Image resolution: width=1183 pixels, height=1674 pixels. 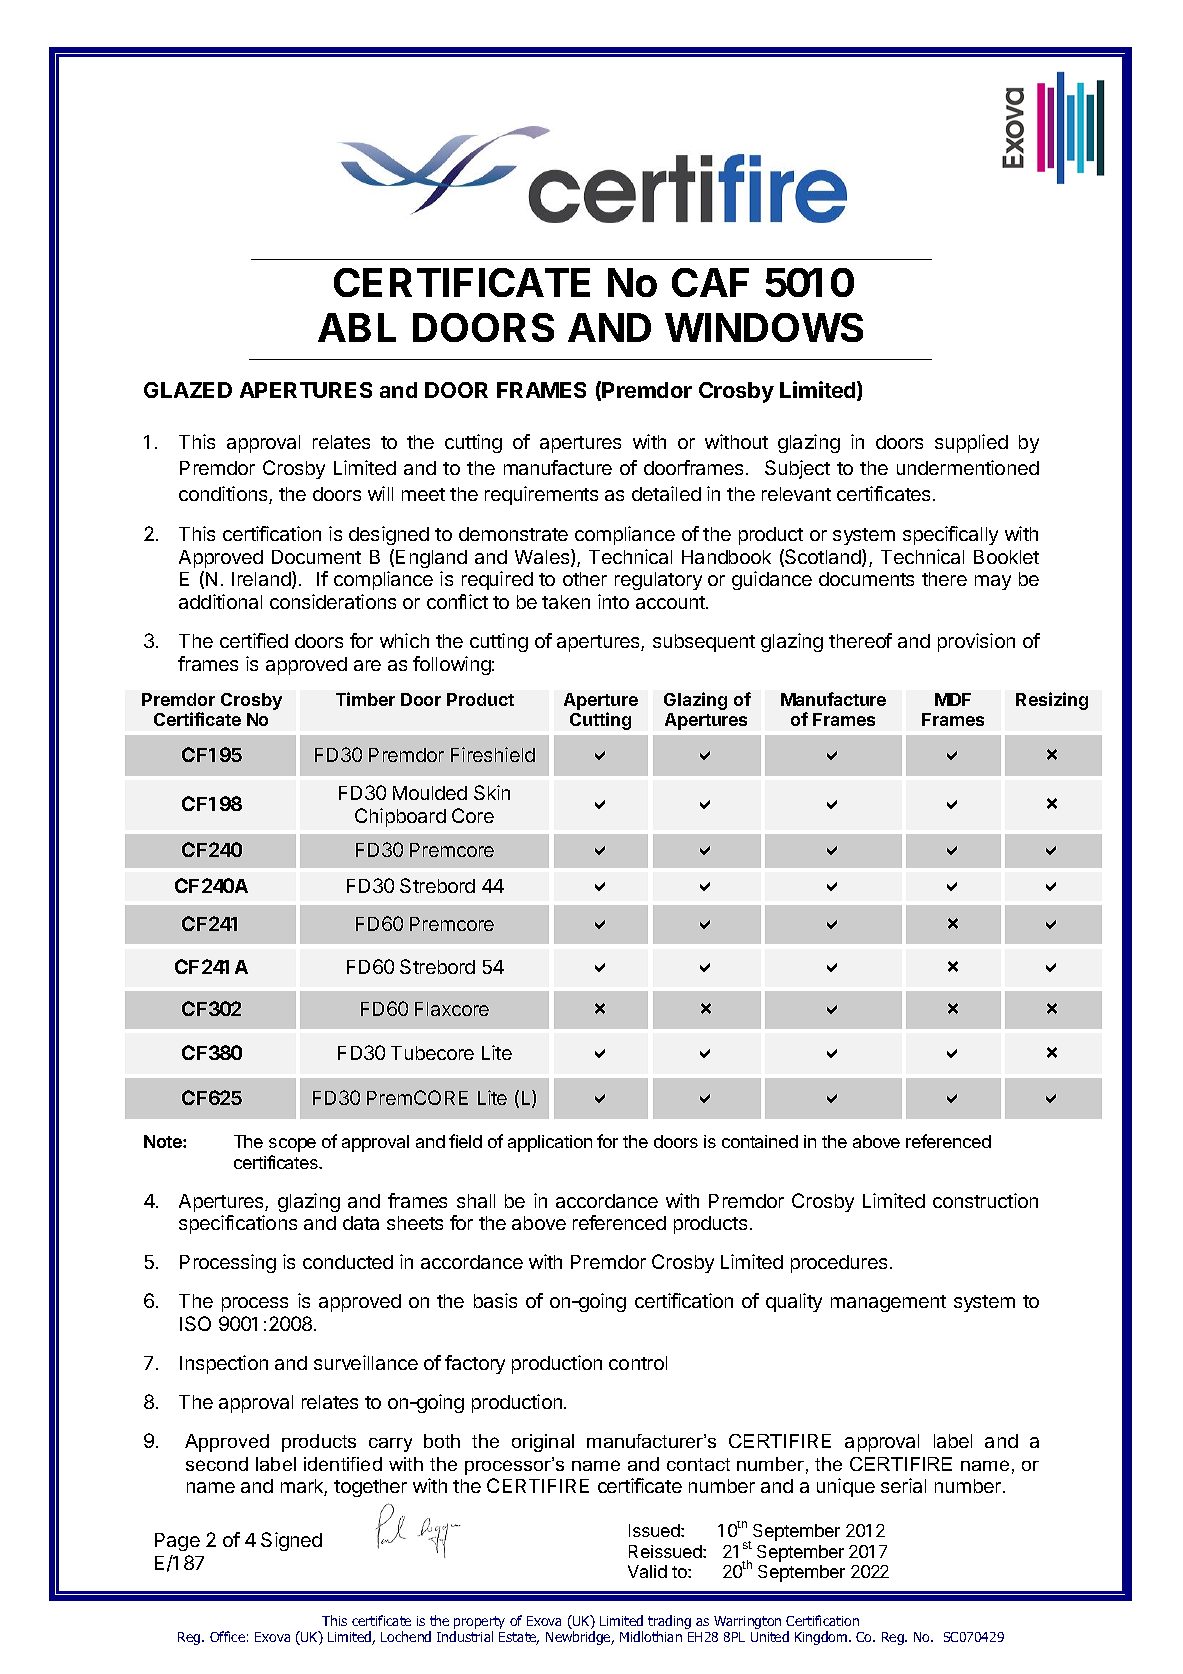 What do you see at coordinates (903, 1485) in the screenshot?
I see `serial` at bounding box center [903, 1485].
